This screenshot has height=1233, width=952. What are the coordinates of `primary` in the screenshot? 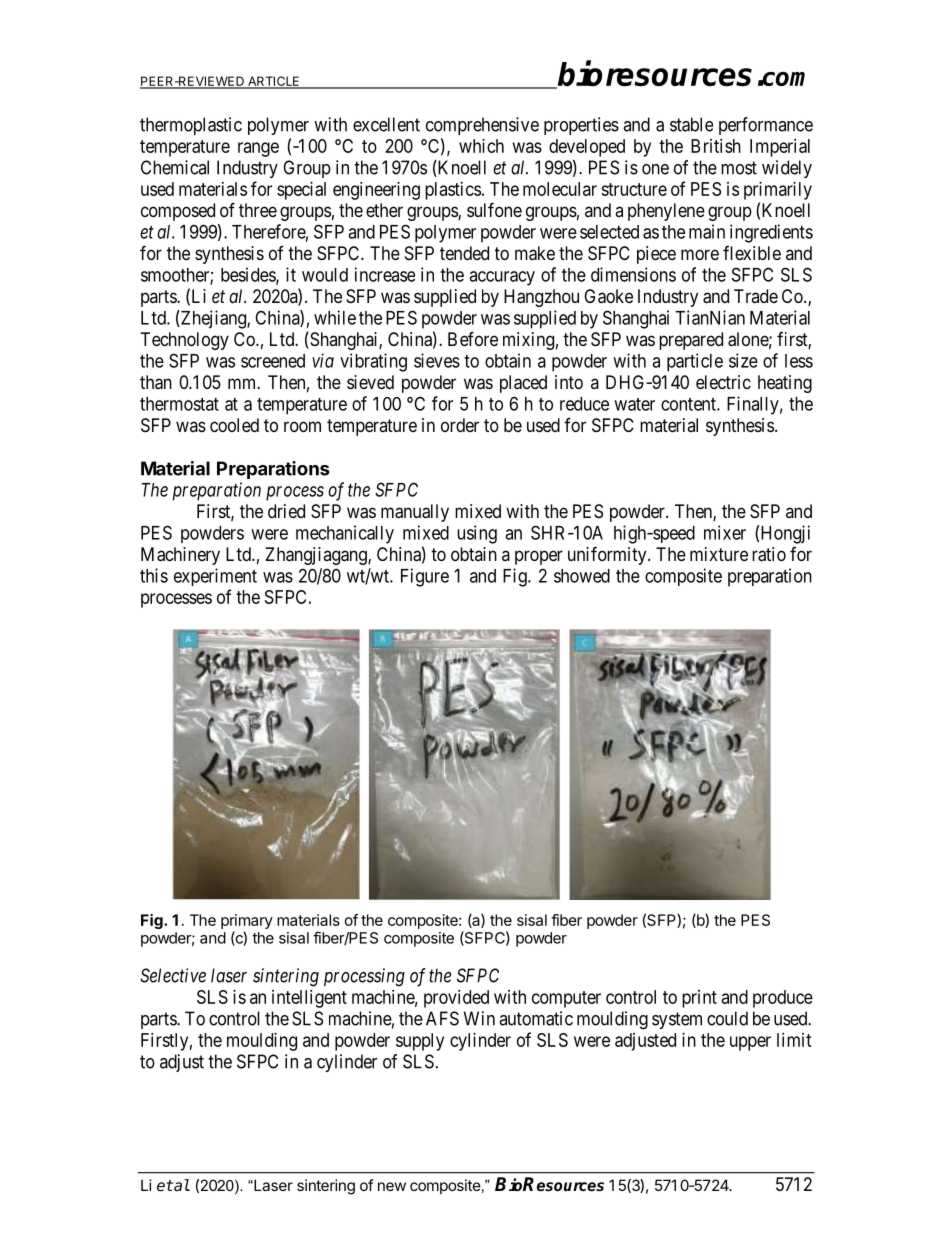 It's located at (247, 921).
